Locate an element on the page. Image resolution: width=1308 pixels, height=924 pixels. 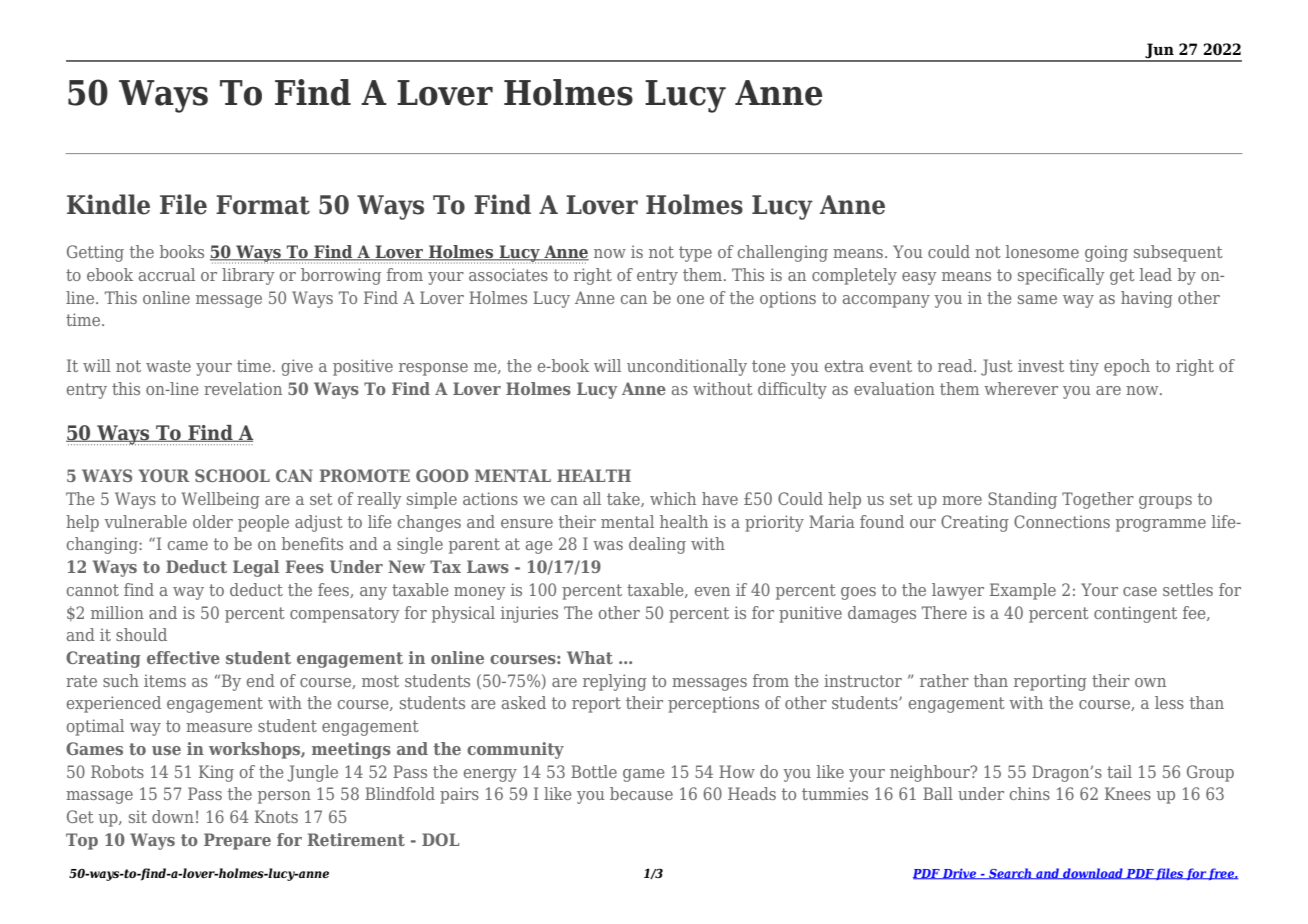
invest is located at coordinates (1041, 365).
